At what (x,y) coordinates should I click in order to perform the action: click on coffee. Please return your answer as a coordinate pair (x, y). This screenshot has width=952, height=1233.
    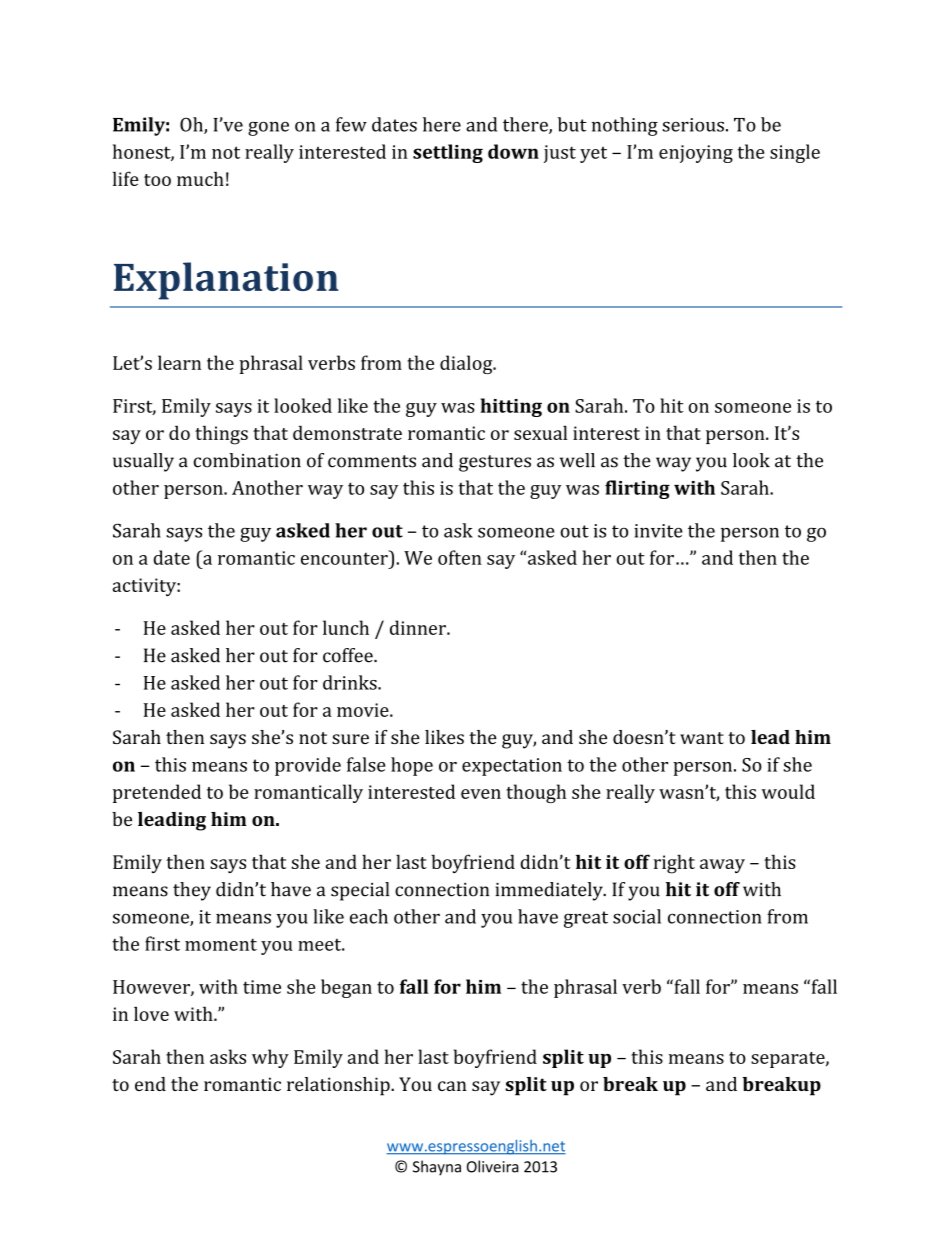
    Looking at the image, I should click on (349, 655).
